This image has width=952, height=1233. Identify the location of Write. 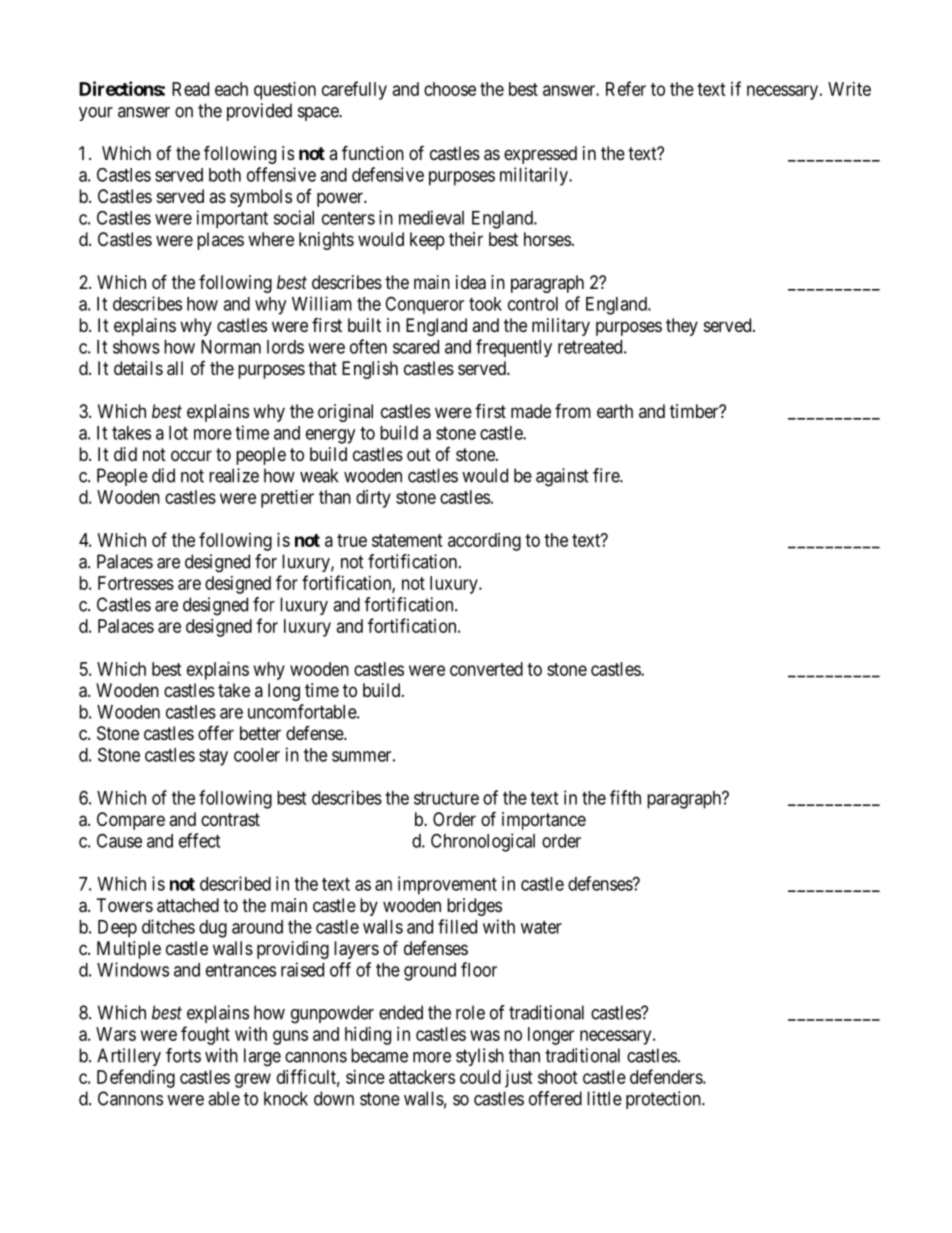
(849, 89).
